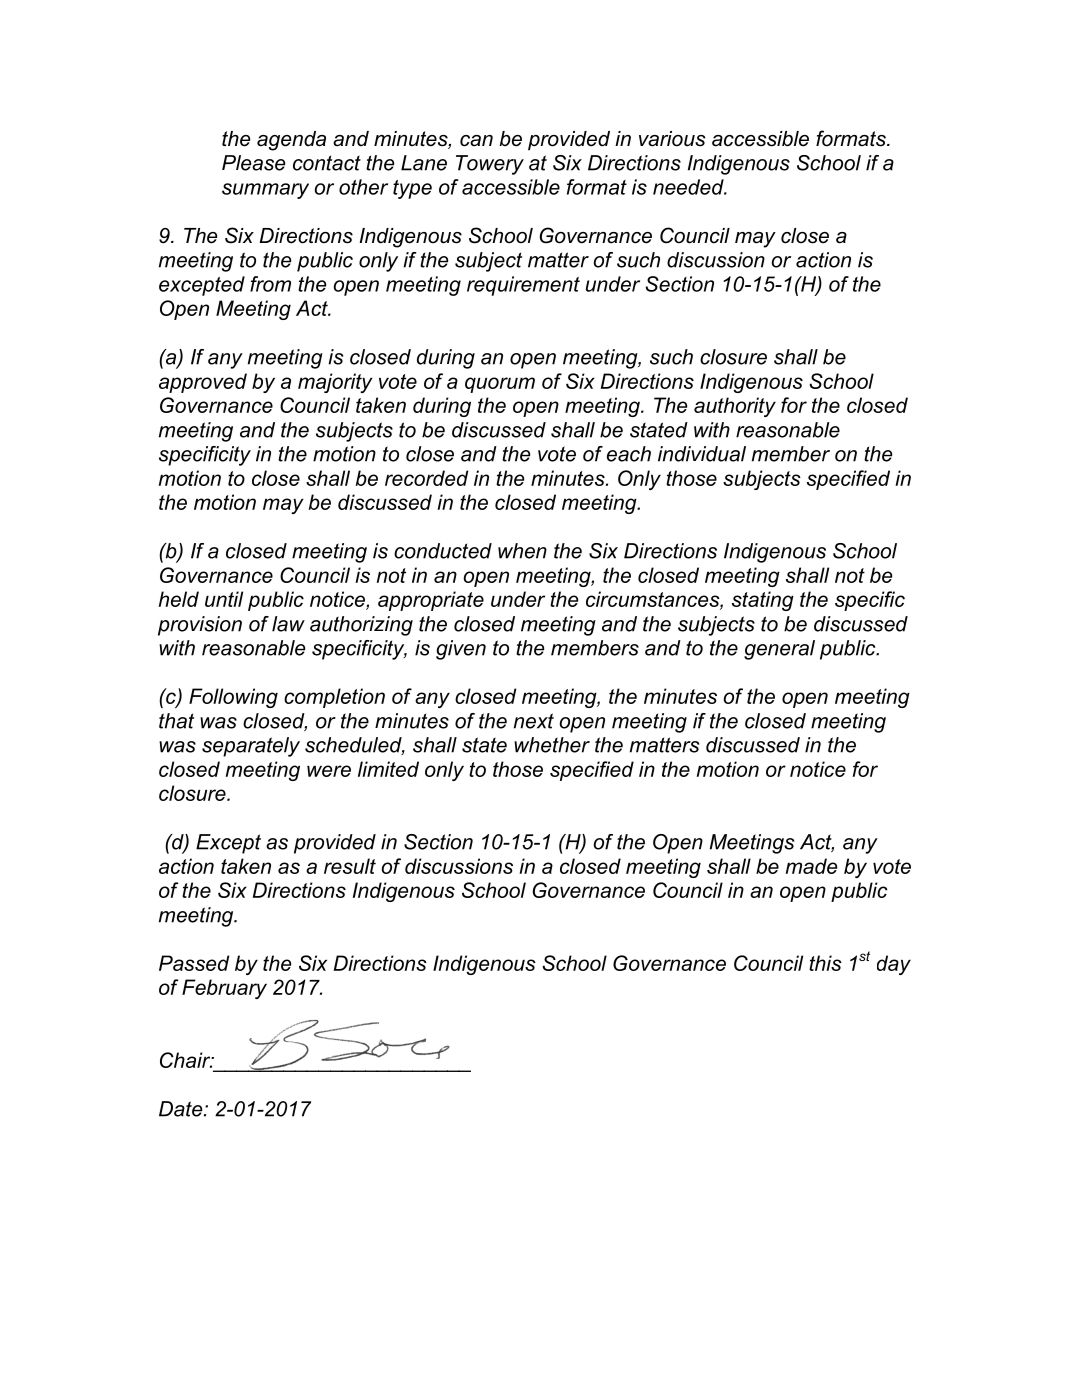 The height and width of the screenshot is (1392, 1075). Describe the element at coordinates (500, 385) in the screenshot. I see `quorum` at that location.
